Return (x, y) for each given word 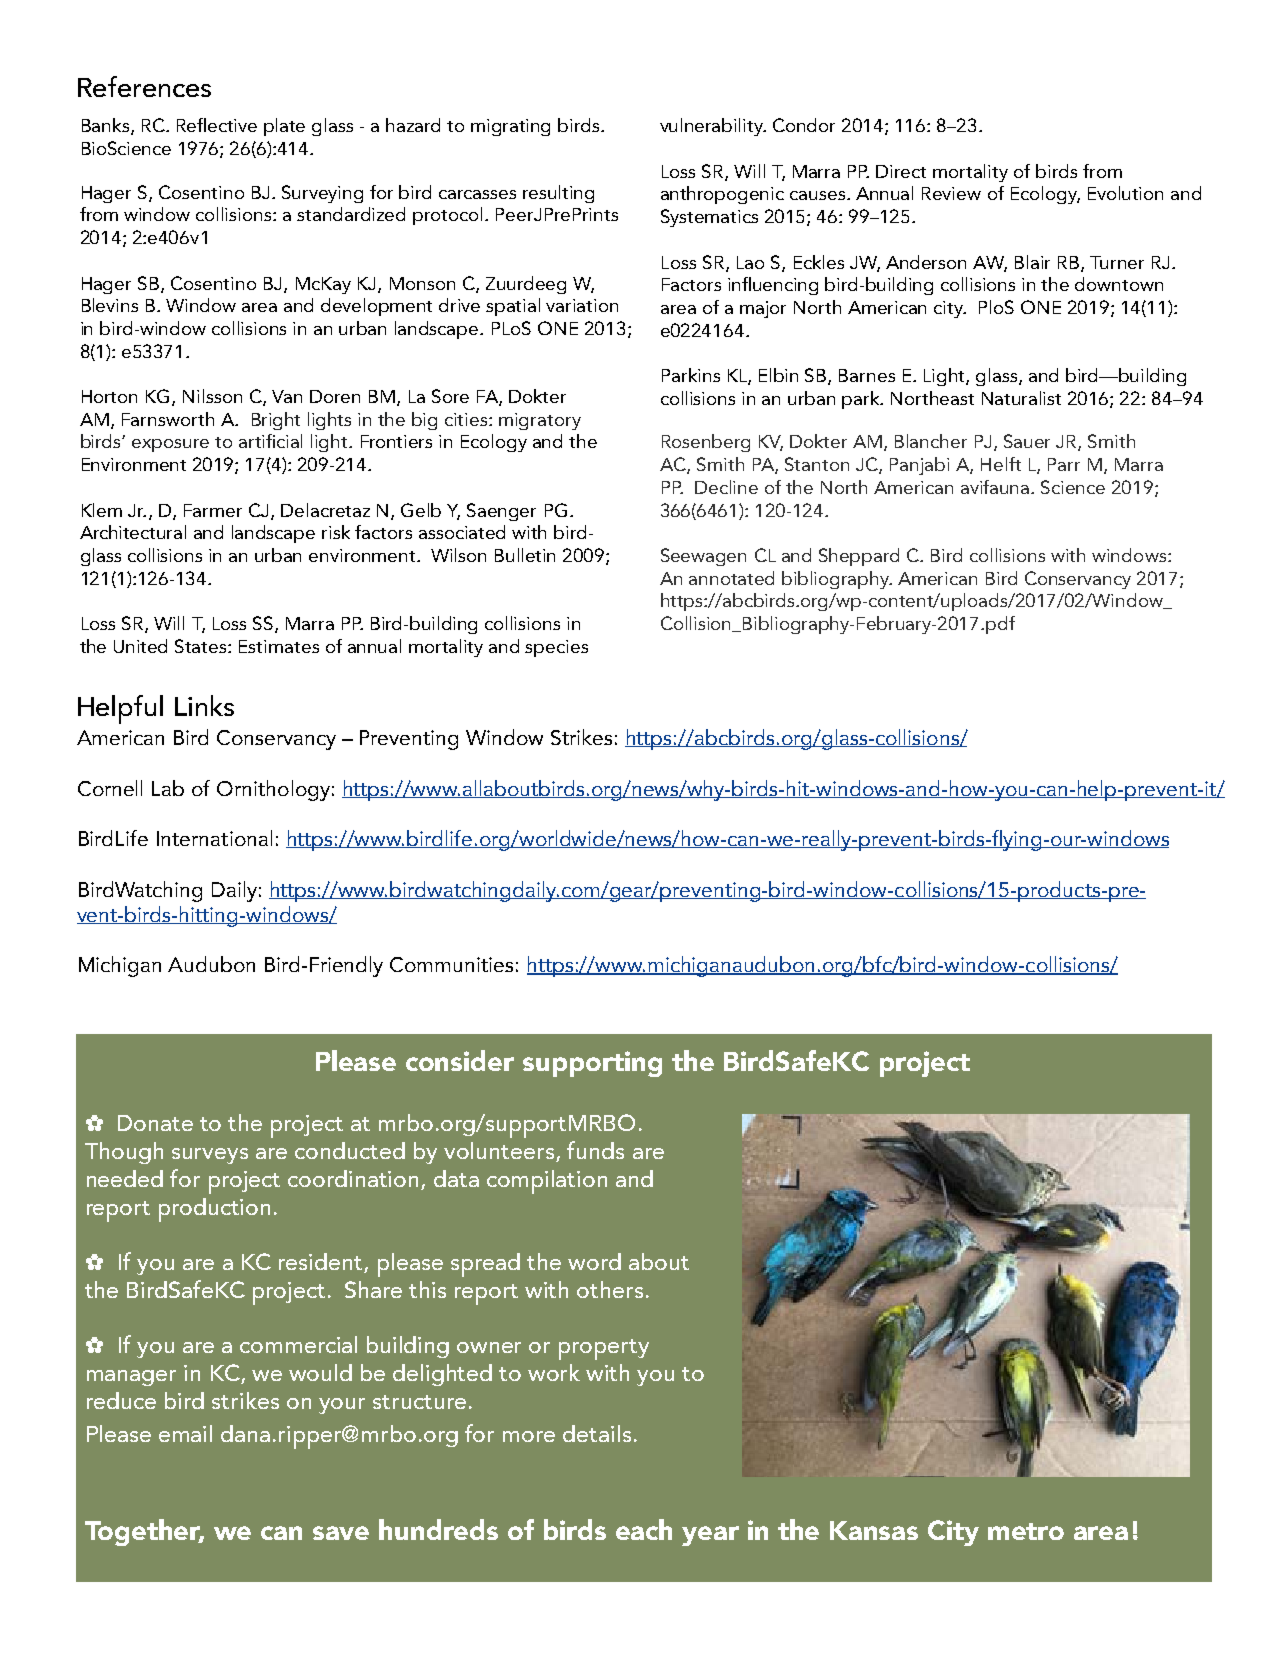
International (214, 838)
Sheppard (859, 557)
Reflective (217, 125)
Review (951, 193)
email (185, 1433)
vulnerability (712, 127)
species (556, 648)
